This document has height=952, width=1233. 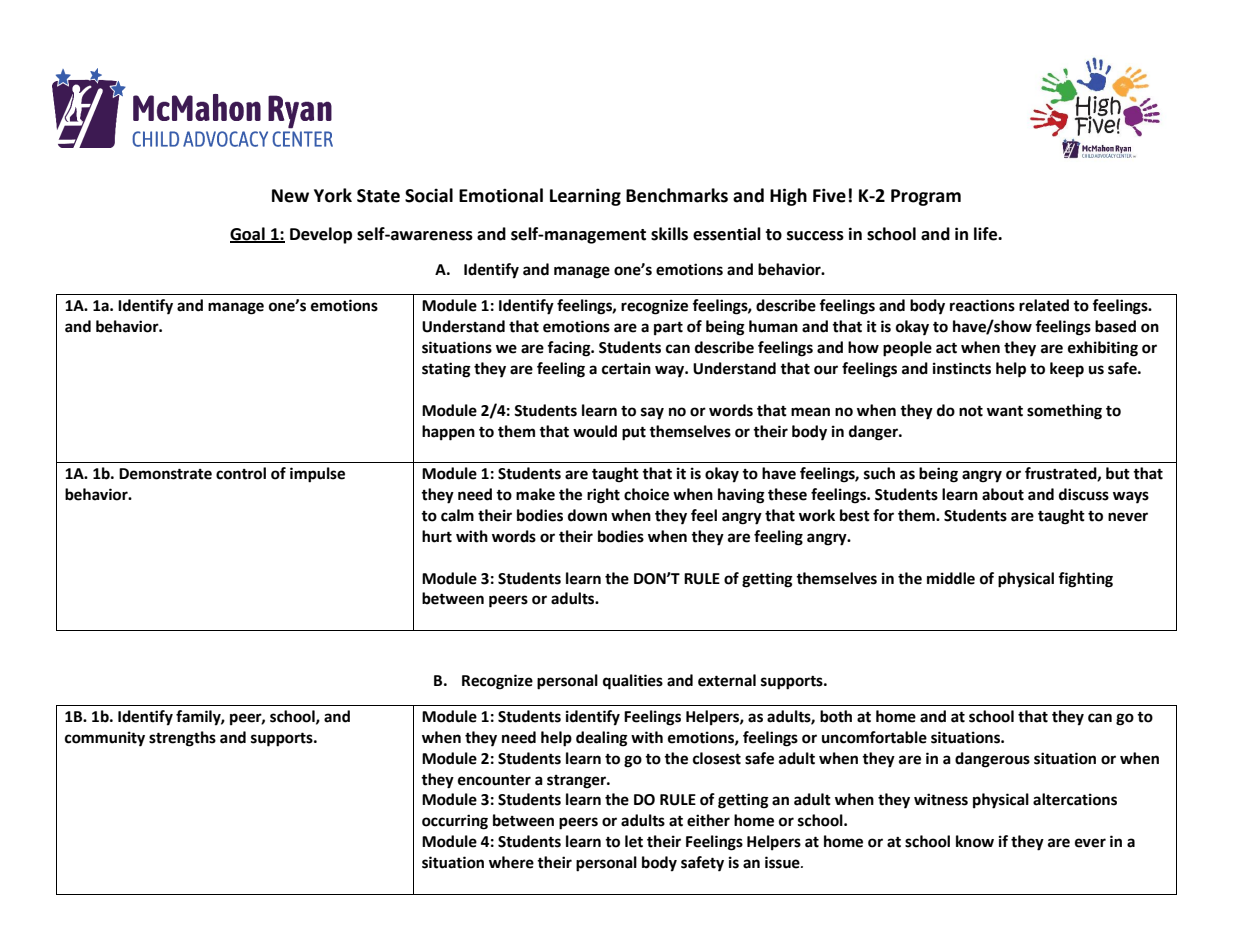 What do you see at coordinates (669, 234) in the document?
I see `skills` at bounding box center [669, 234].
